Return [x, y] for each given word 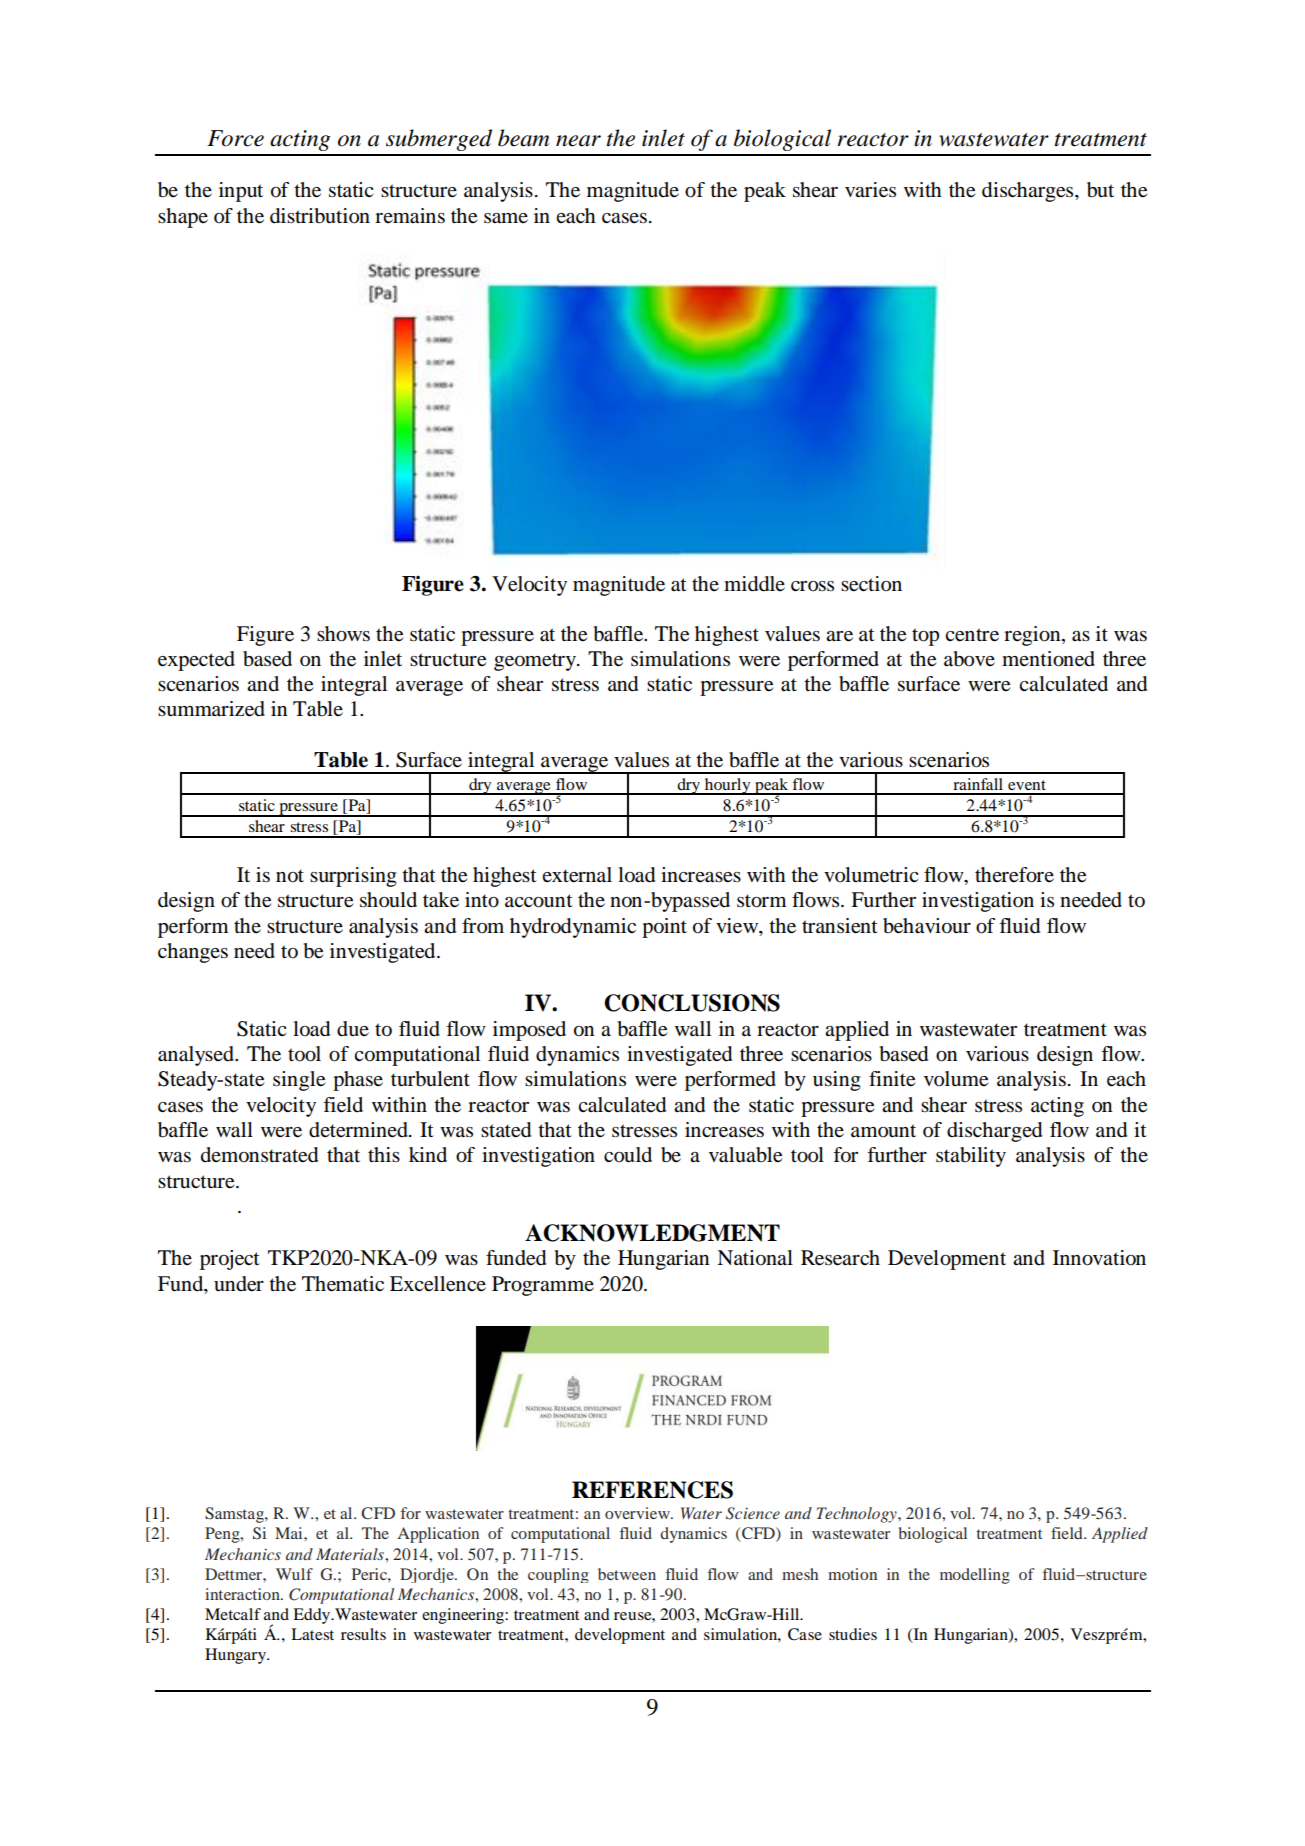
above [969, 659]
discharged [994, 1132]
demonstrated [259, 1155]
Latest [312, 1634]
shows [343, 634]
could [628, 1155]
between [627, 1574]
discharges [1029, 192]
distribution [320, 216]
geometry [536, 662]
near [578, 141]
